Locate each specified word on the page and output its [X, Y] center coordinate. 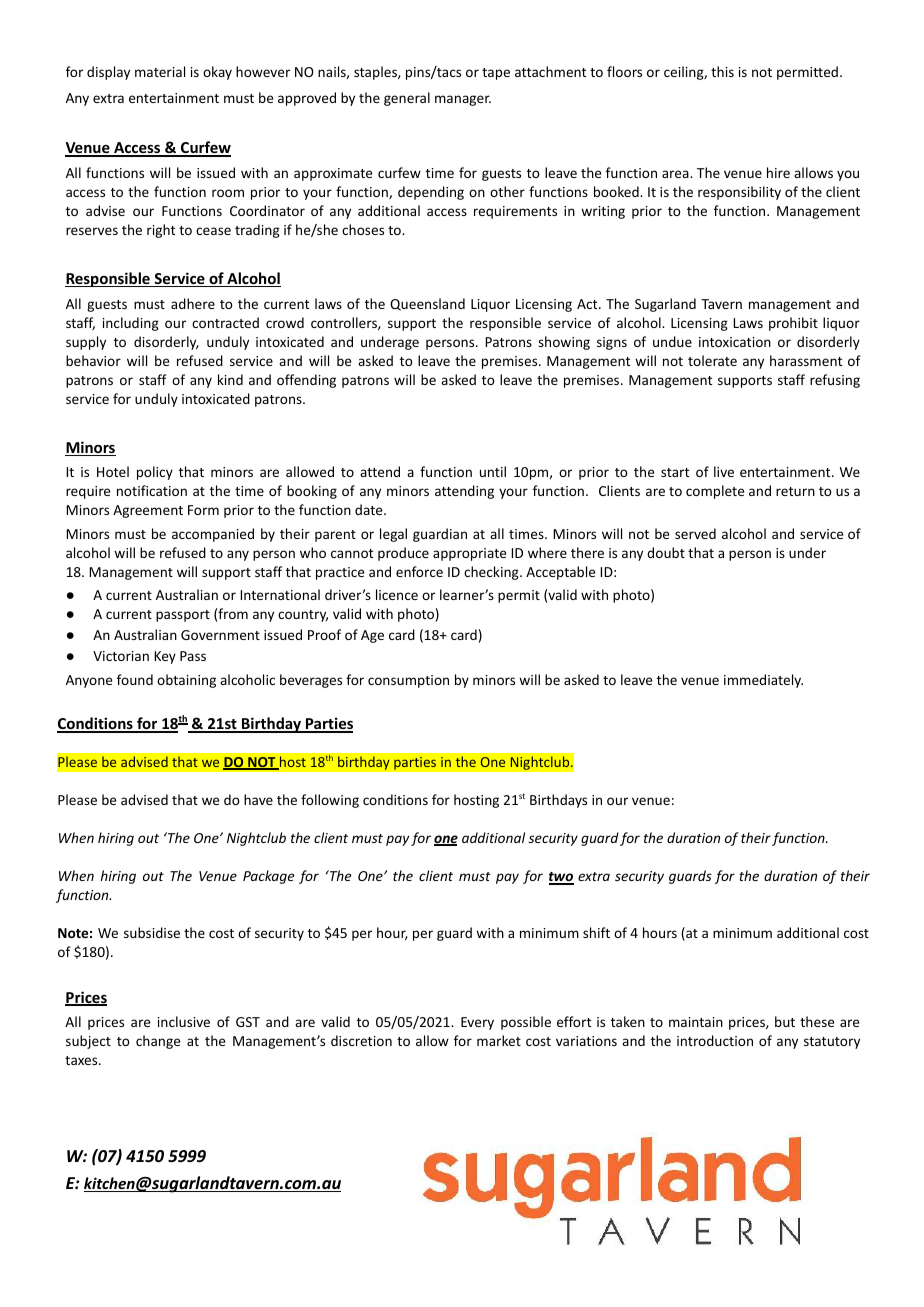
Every [477, 1023]
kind [230, 379]
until [493, 471]
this [722, 71]
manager [463, 100]
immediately [763, 681]
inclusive [184, 1021]
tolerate [712, 360]
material [160, 71]
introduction [715, 1040]
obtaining [186, 681]
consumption [408, 681]
